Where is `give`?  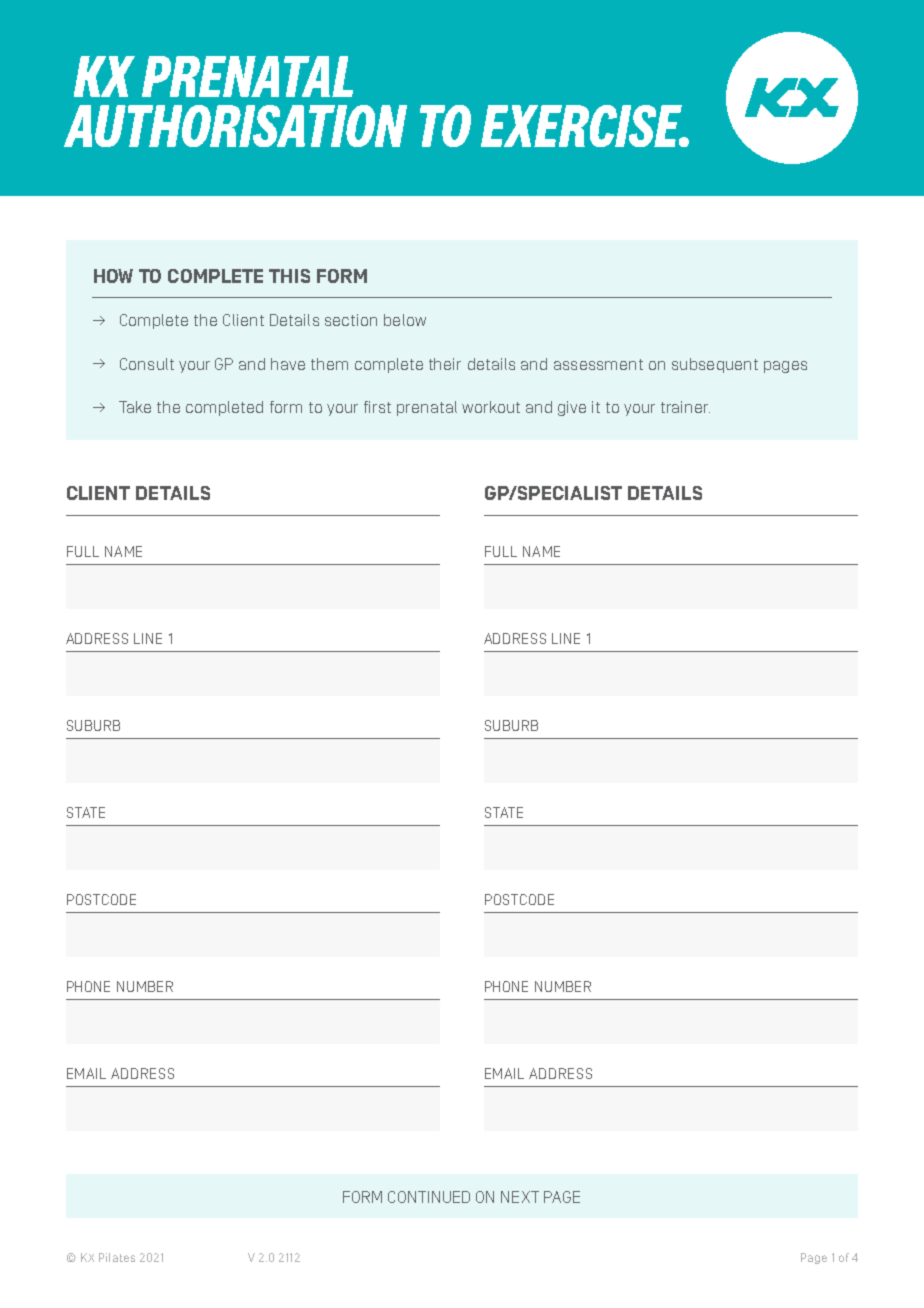
give is located at coordinates (572, 408).
